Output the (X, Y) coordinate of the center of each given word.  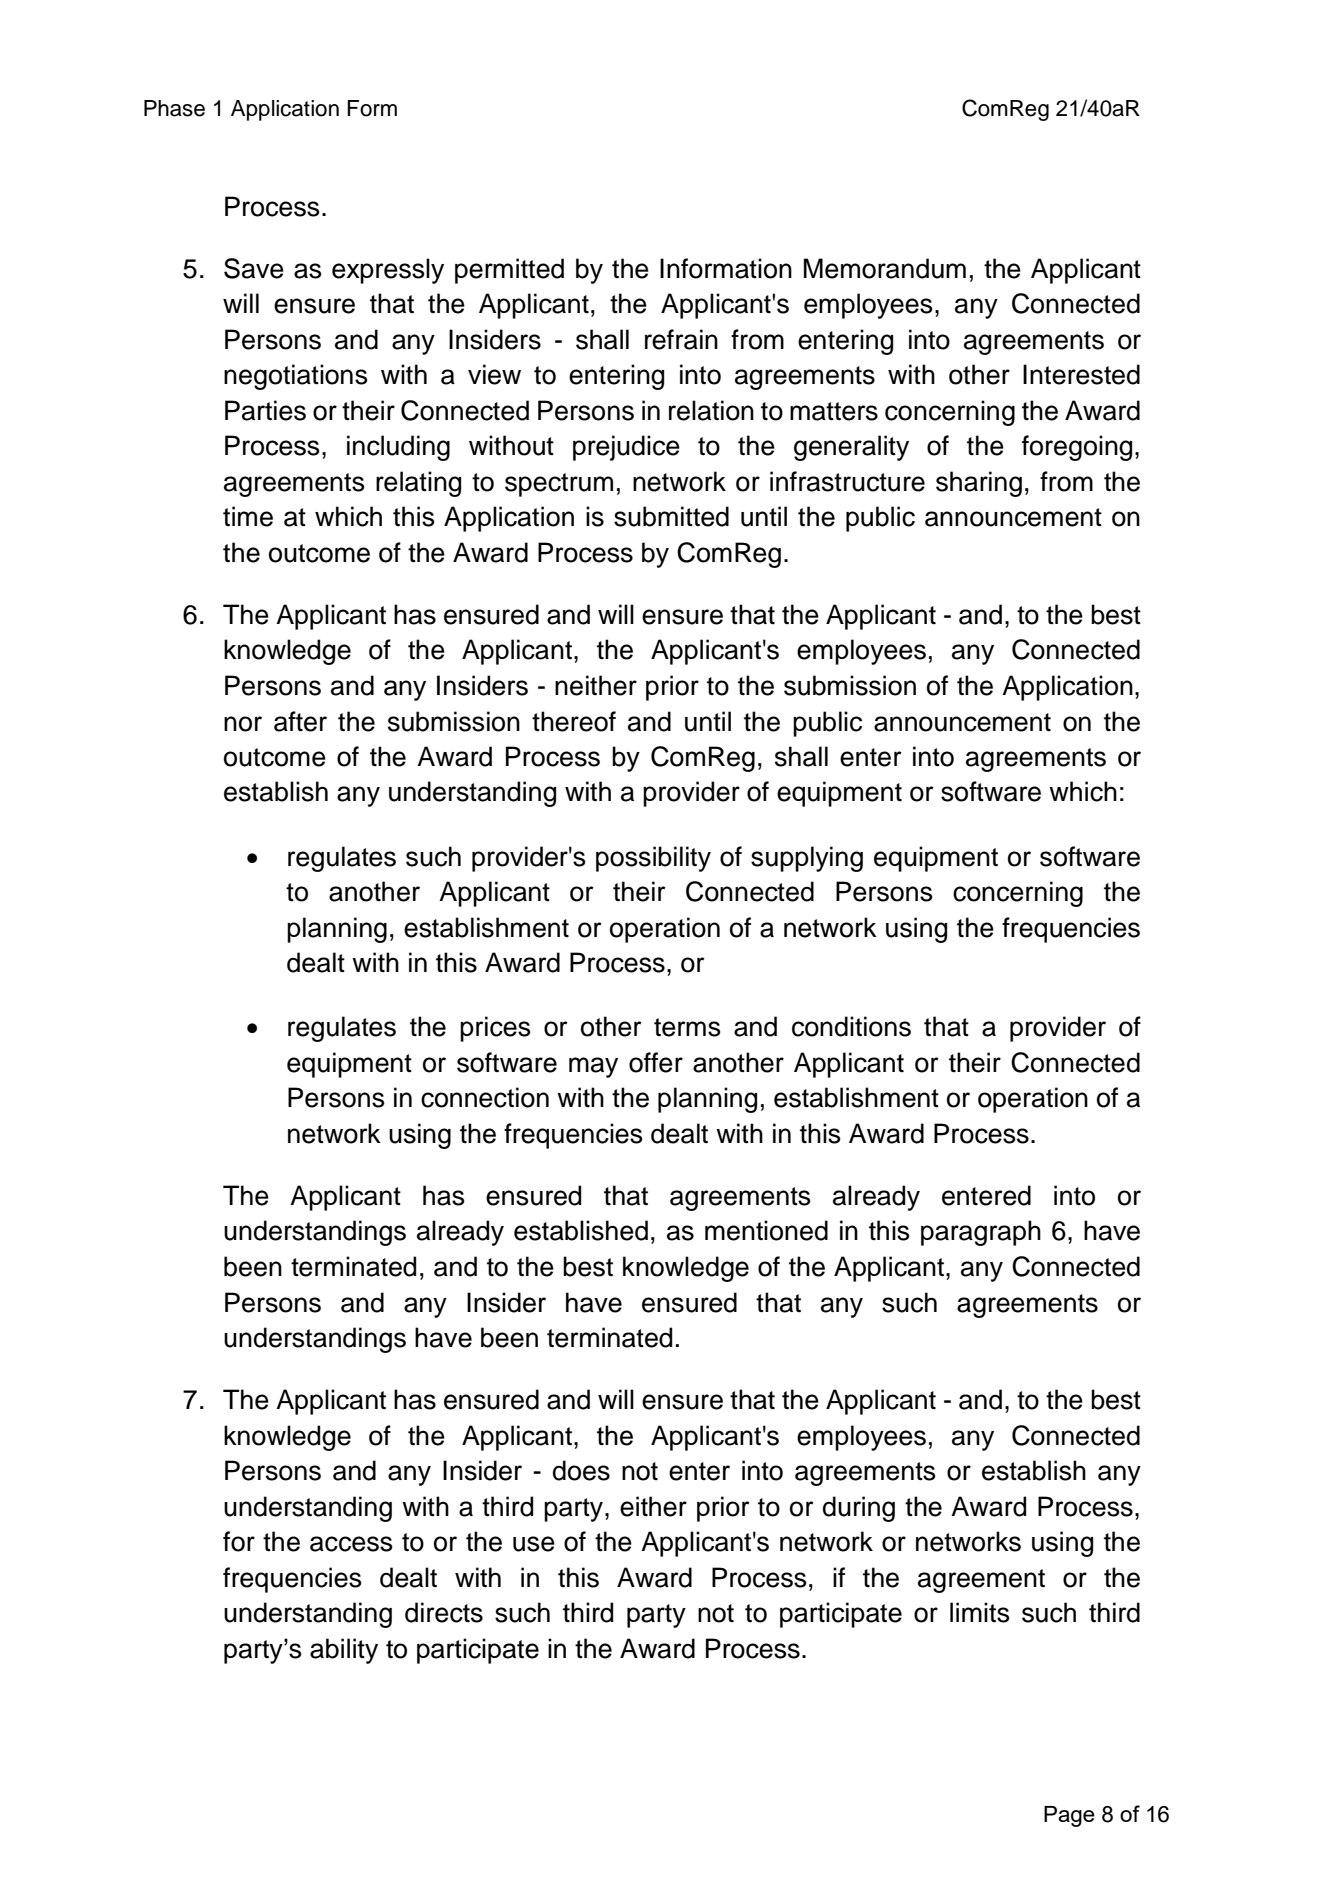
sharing (979, 484)
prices (495, 1029)
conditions (851, 1026)
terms (687, 1027)
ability (344, 1651)
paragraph (981, 1233)
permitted (509, 271)
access (351, 1544)
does (581, 1470)
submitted (671, 516)
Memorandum (885, 268)
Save (254, 268)
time (248, 516)
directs (444, 1612)
